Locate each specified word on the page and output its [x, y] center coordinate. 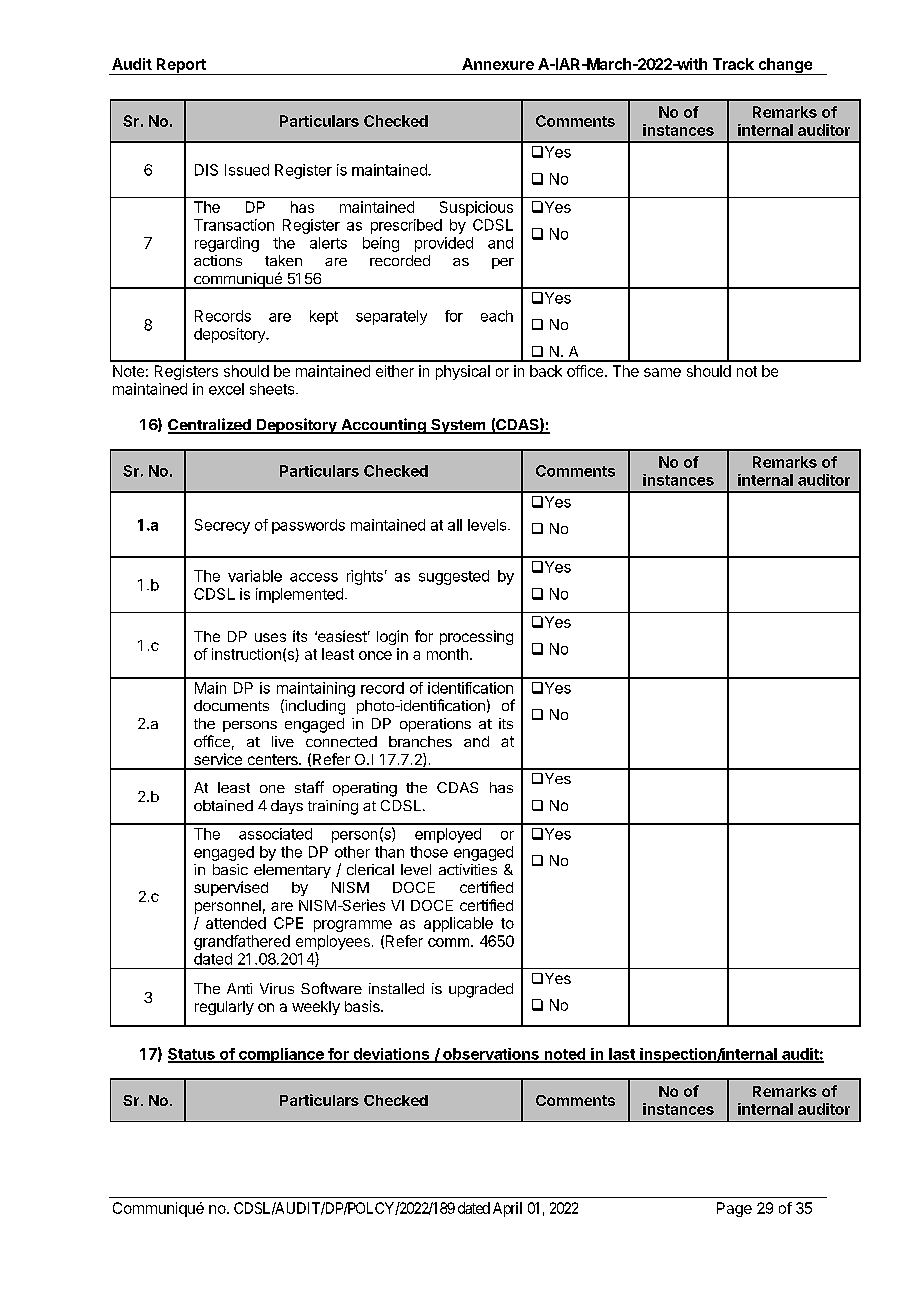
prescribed [406, 226]
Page [734, 1209]
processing [476, 637]
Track [733, 64]
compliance [281, 1055]
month [447, 654]
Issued [247, 170]
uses [270, 637]
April [507, 1209]
